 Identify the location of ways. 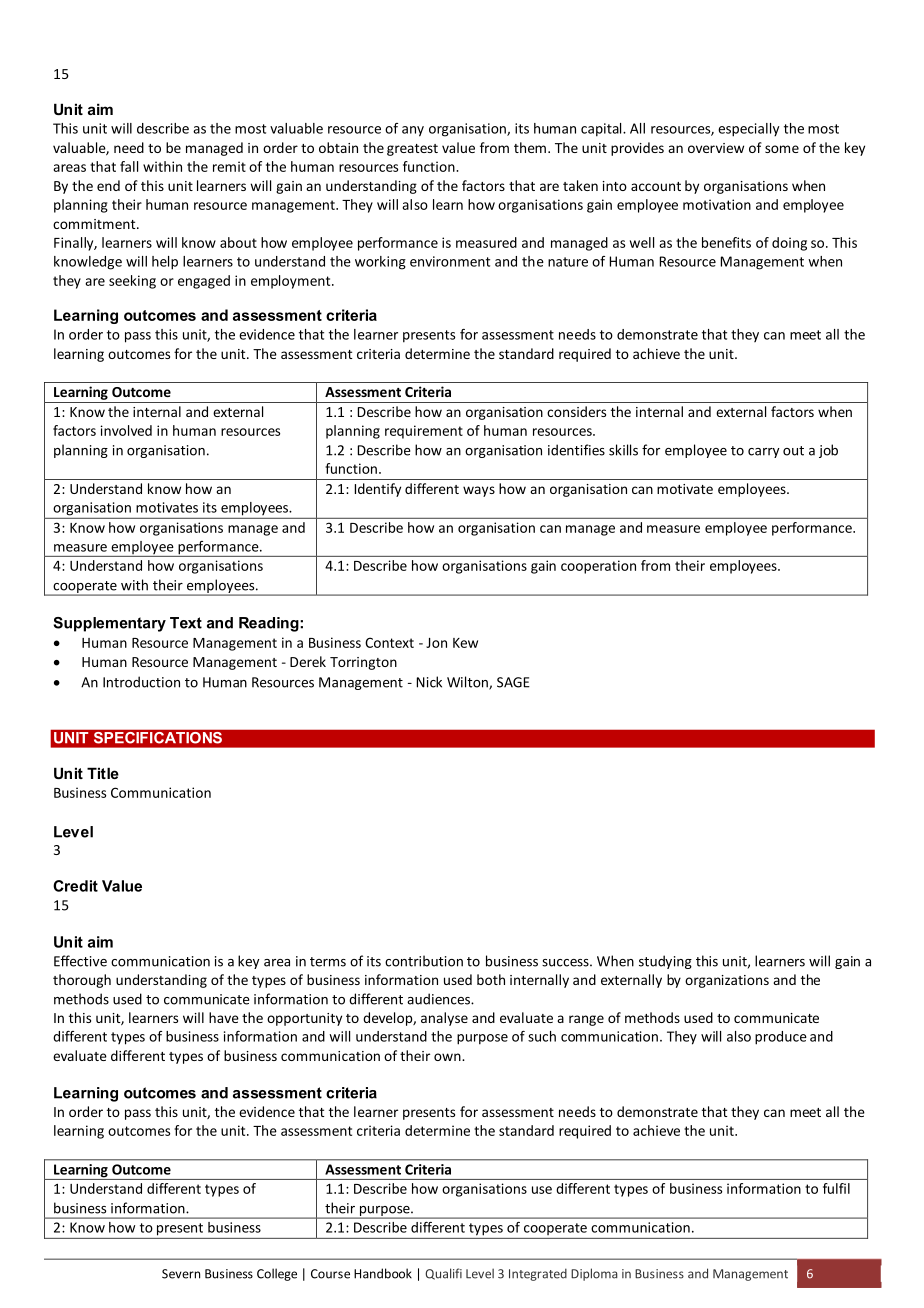
(479, 491).
